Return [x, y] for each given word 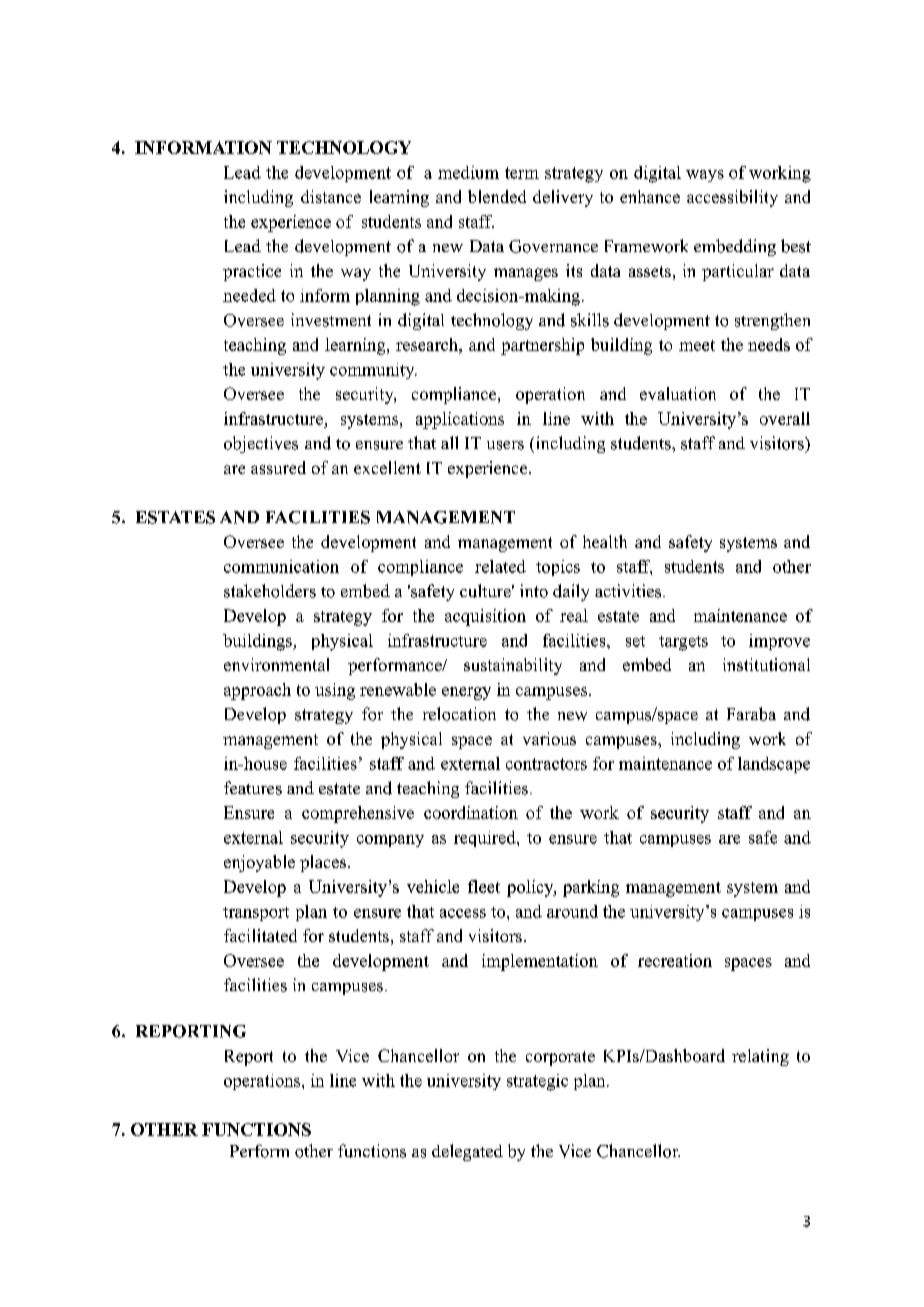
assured [278, 467]
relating [760, 1057]
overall [785, 418]
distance [331, 196]
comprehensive [358, 814]
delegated [467, 1152]
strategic [537, 1082]
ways [705, 176]
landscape [774, 765]
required [486, 839]
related [500, 566]
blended [497, 196]
